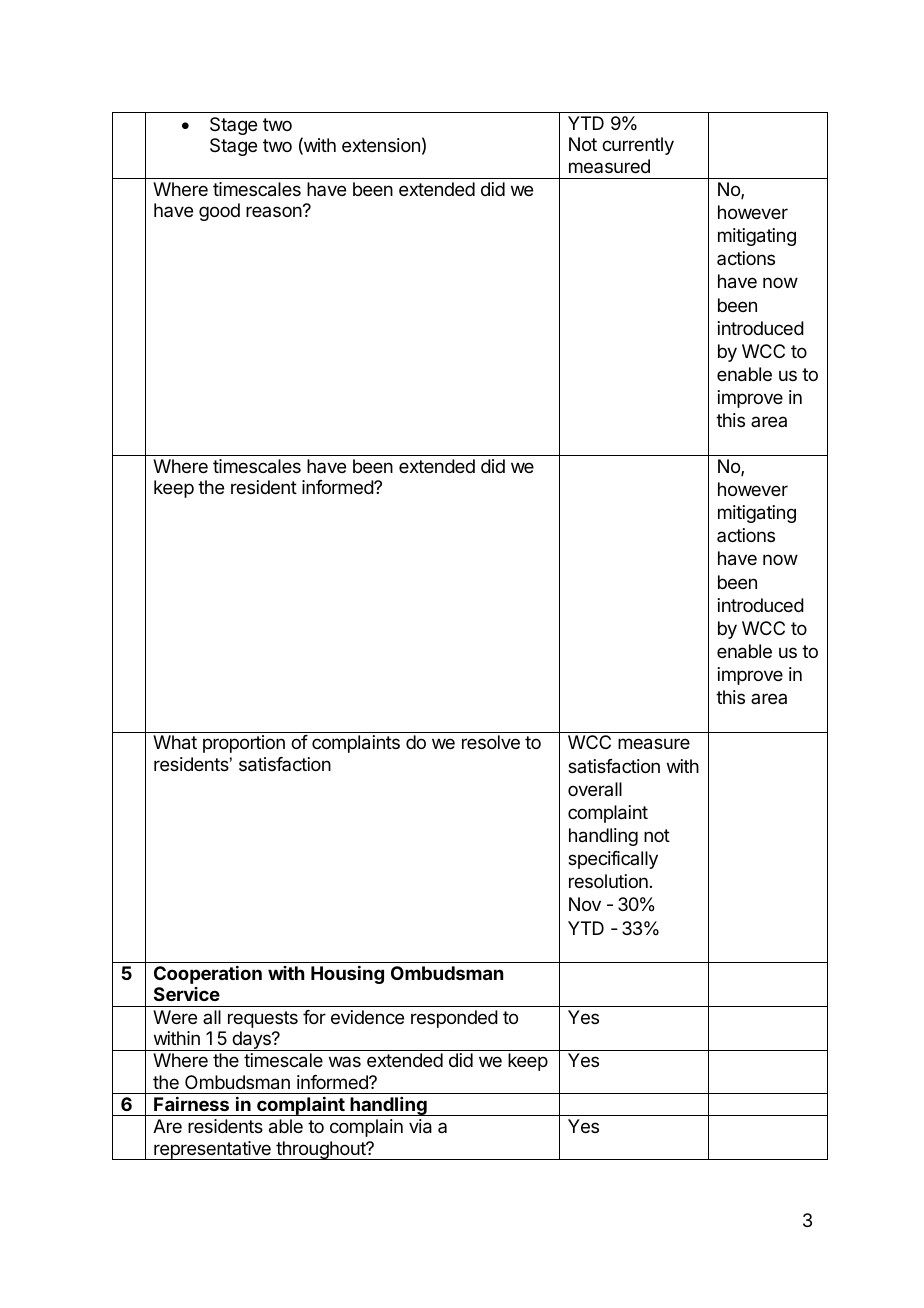 Image resolution: width=924 pixels, height=1308 pixels. What do you see at coordinates (381, 145) in the screenshot?
I see `extension` at bounding box center [381, 145].
